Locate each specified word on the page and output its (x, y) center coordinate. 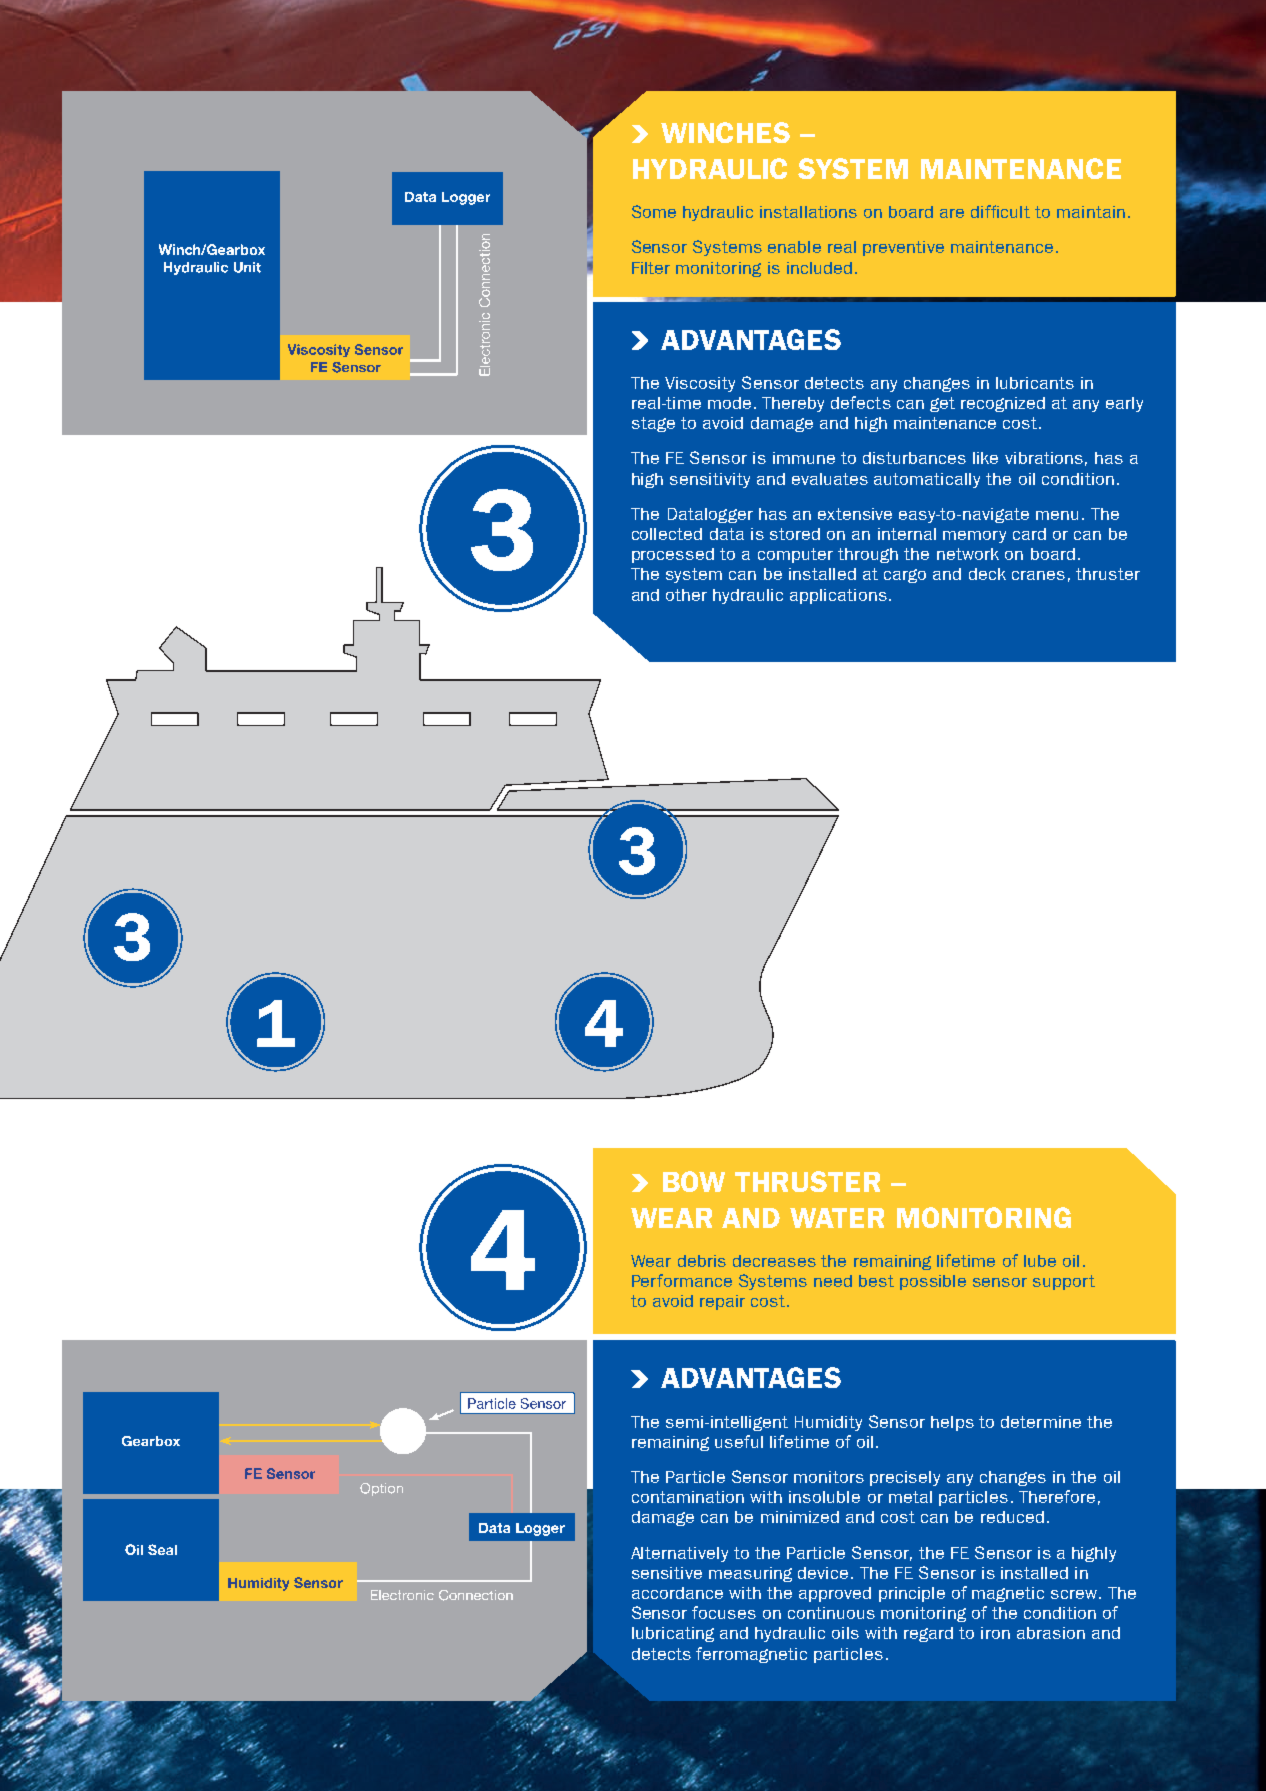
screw (1075, 1594)
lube (1040, 1261)
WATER (837, 1218)
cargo (905, 576)
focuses (724, 1612)
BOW (694, 1181)
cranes (1038, 575)
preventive (903, 248)
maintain (1091, 212)
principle (912, 1594)
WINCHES (725, 132)
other (686, 595)
